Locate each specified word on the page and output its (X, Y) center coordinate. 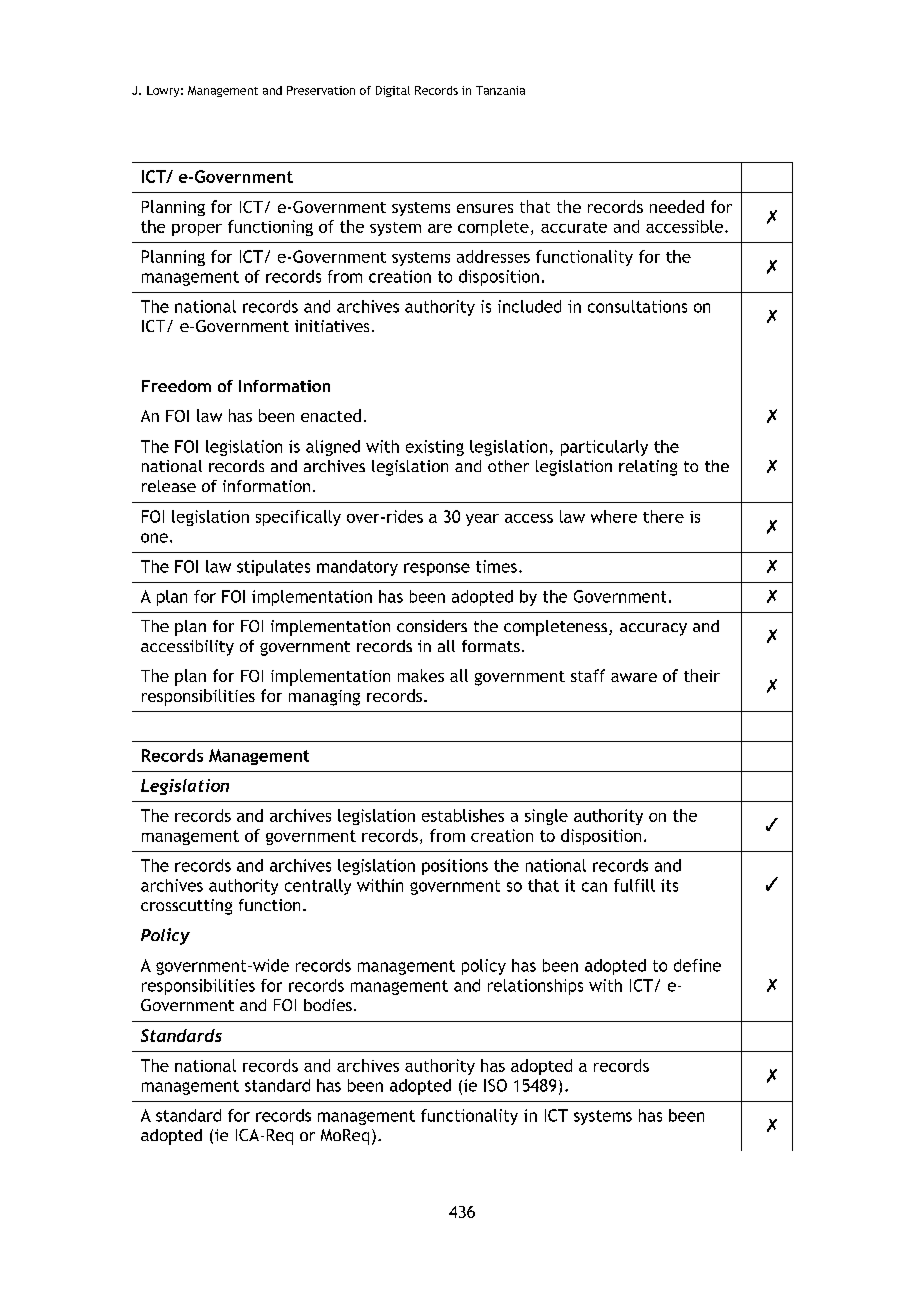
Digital (393, 91)
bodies (328, 1005)
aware (634, 677)
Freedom (176, 386)
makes (421, 675)
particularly (604, 448)
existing (435, 448)
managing (324, 698)
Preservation (321, 90)
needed (677, 206)
